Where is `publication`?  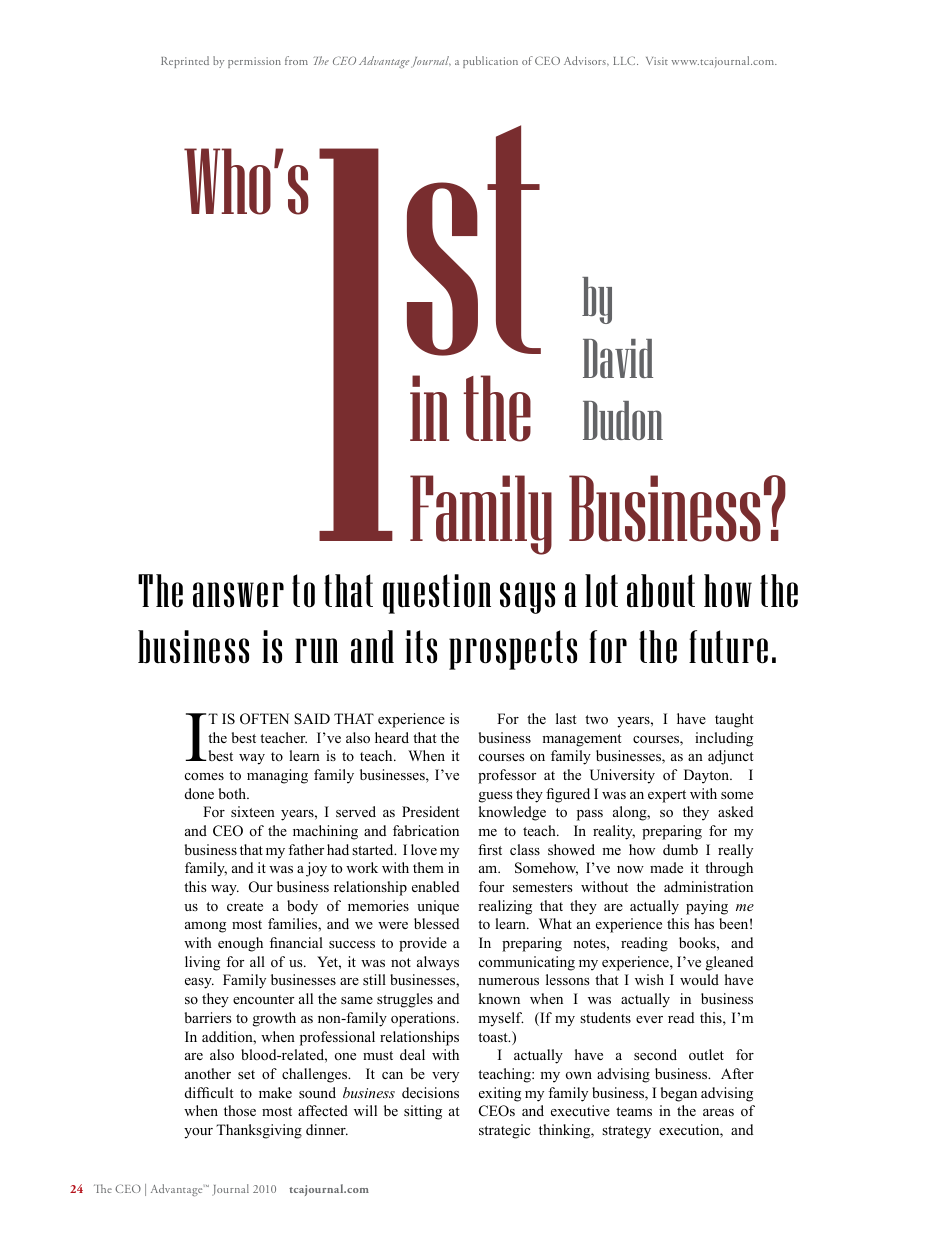
publication is located at coordinates (490, 62).
